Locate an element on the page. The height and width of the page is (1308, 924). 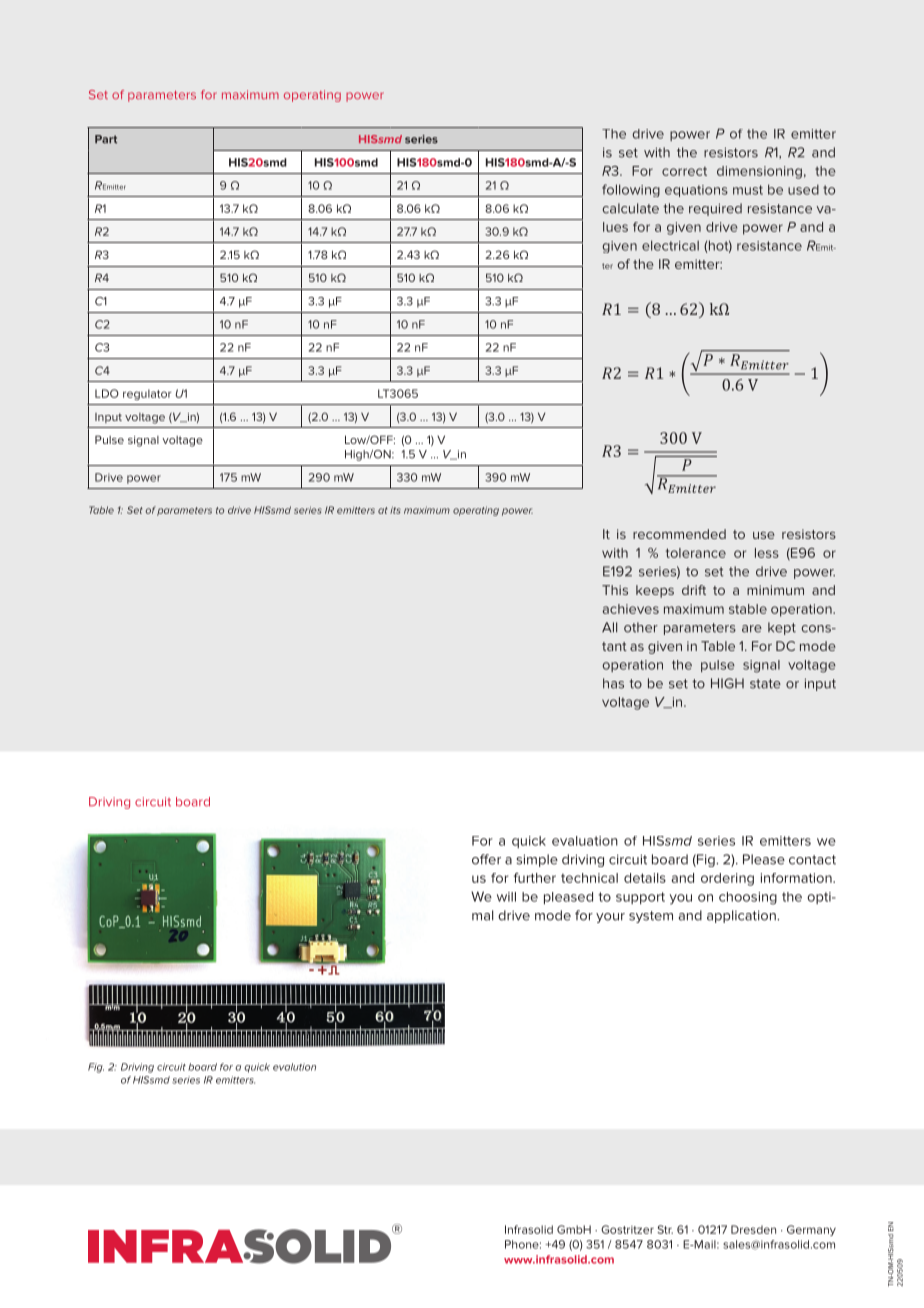
will is located at coordinates (506, 897).
